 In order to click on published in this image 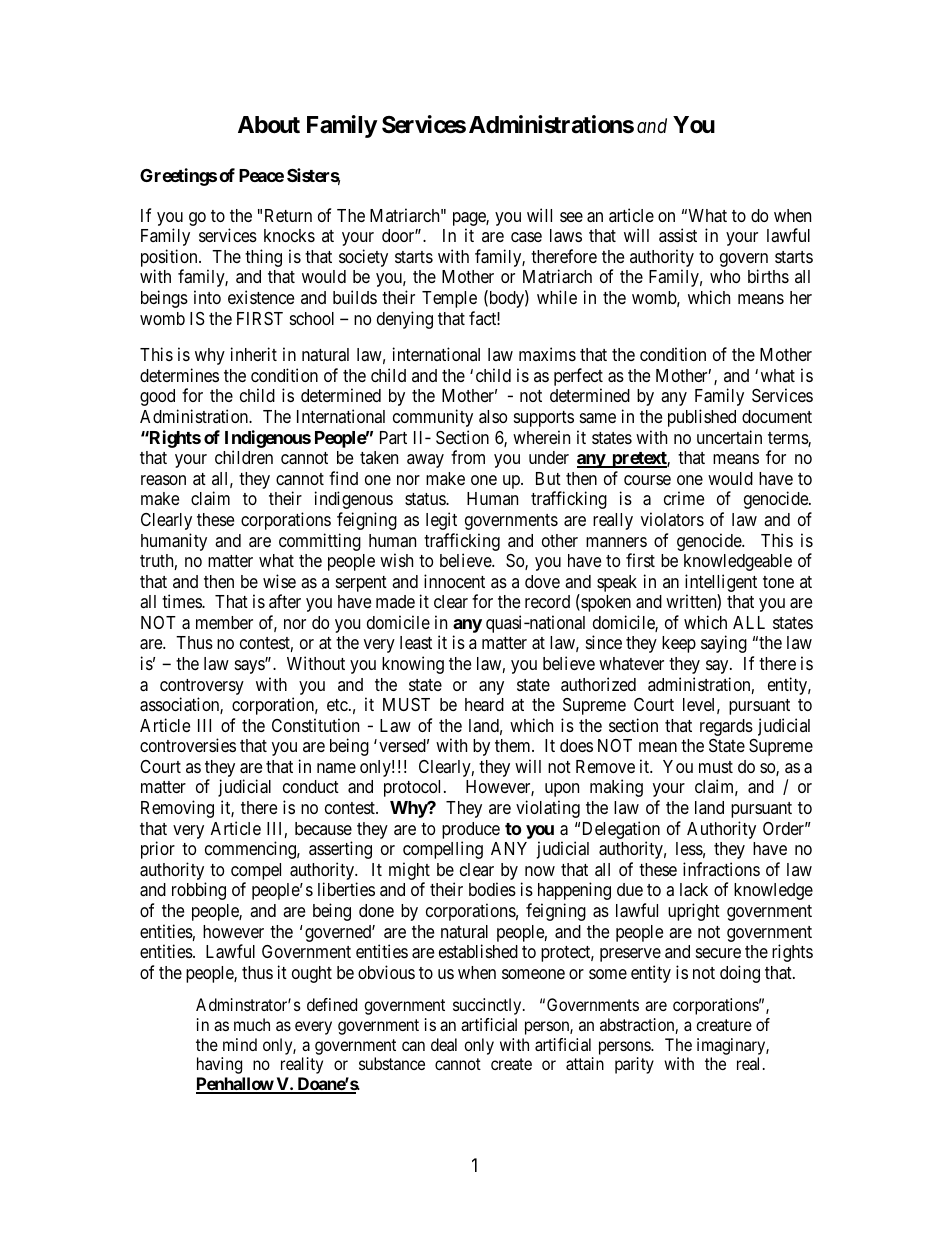, I will do `click(702, 418)`.
